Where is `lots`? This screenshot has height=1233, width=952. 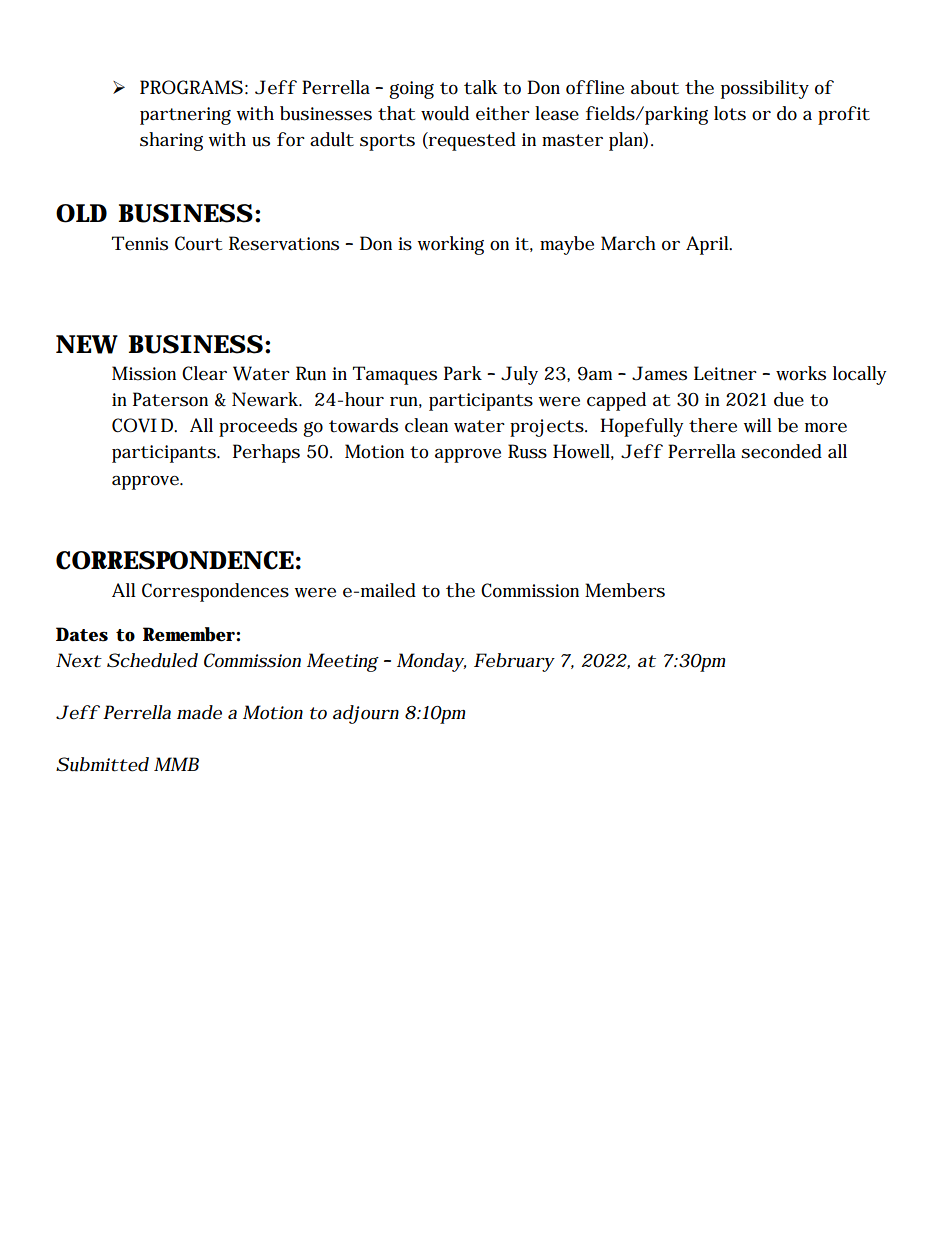 lots is located at coordinates (730, 113).
